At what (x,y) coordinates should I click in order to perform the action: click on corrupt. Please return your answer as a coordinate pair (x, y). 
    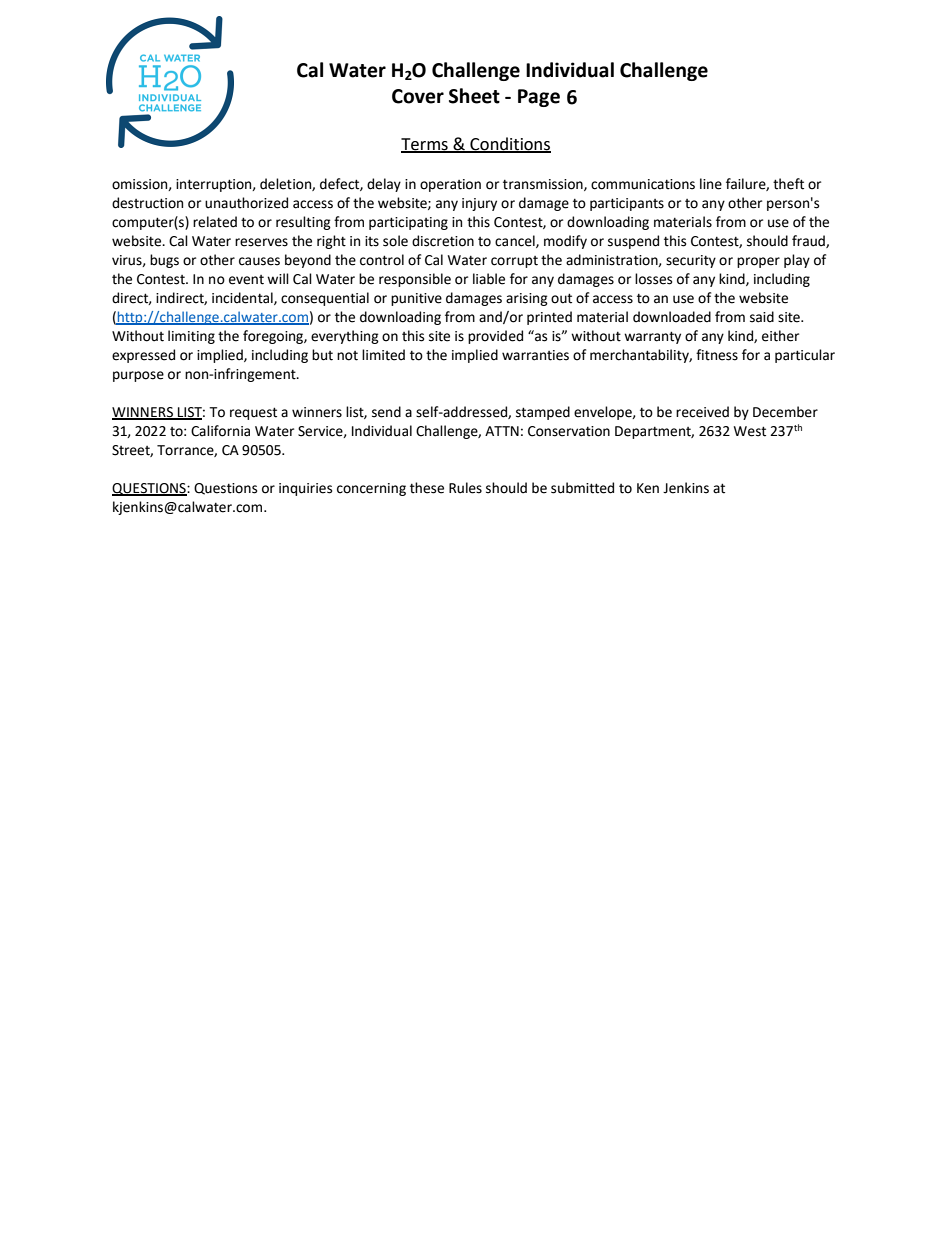
    Looking at the image, I should click on (514, 262).
